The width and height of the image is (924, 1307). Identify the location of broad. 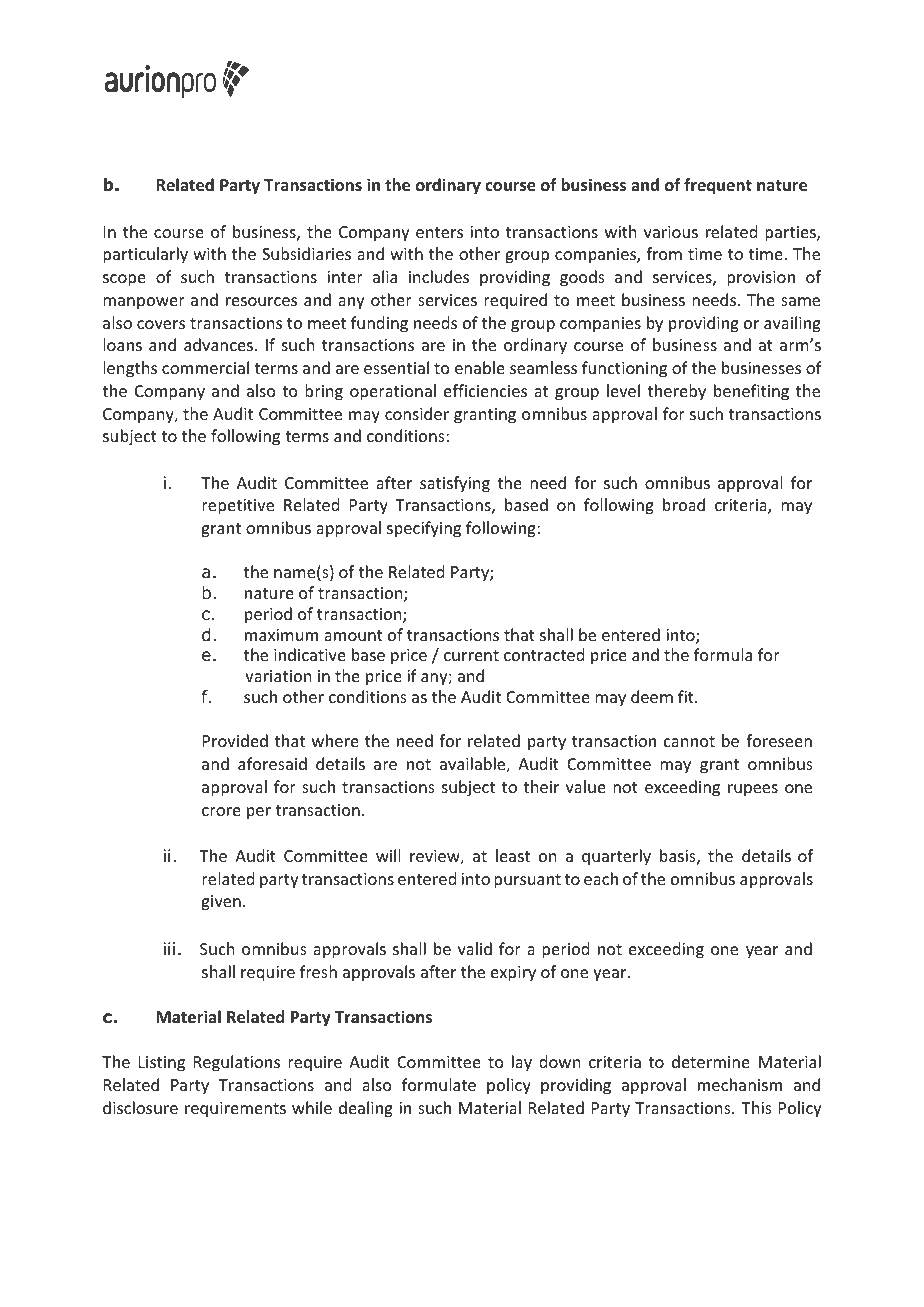
(684, 504).
